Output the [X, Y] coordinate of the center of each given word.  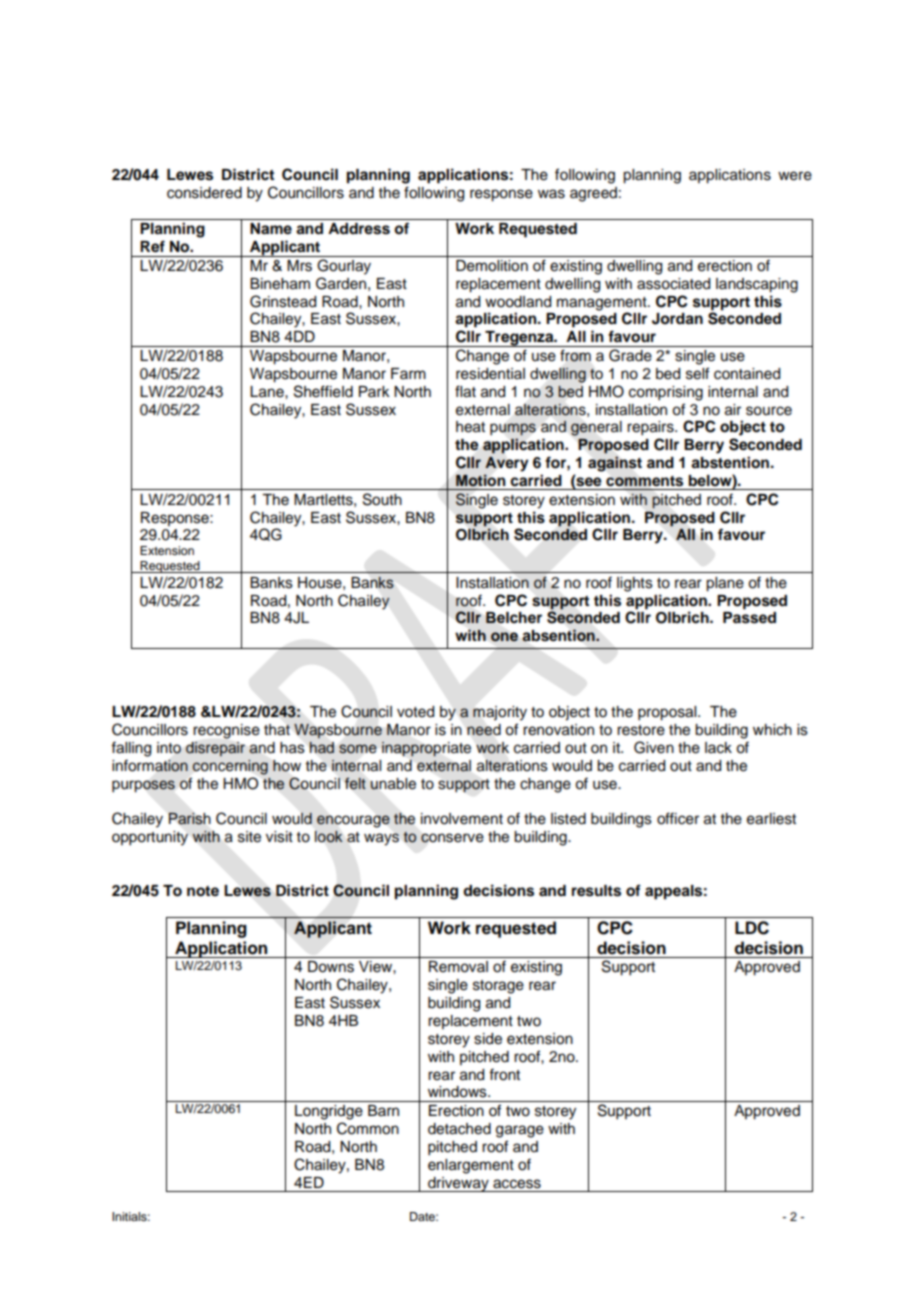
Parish [190, 819]
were [795, 176]
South [382, 499]
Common [368, 1128]
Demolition [492, 266]
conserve [452, 838]
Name [271, 229]
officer [678, 818]
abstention [730, 462]
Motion [480, 480]
